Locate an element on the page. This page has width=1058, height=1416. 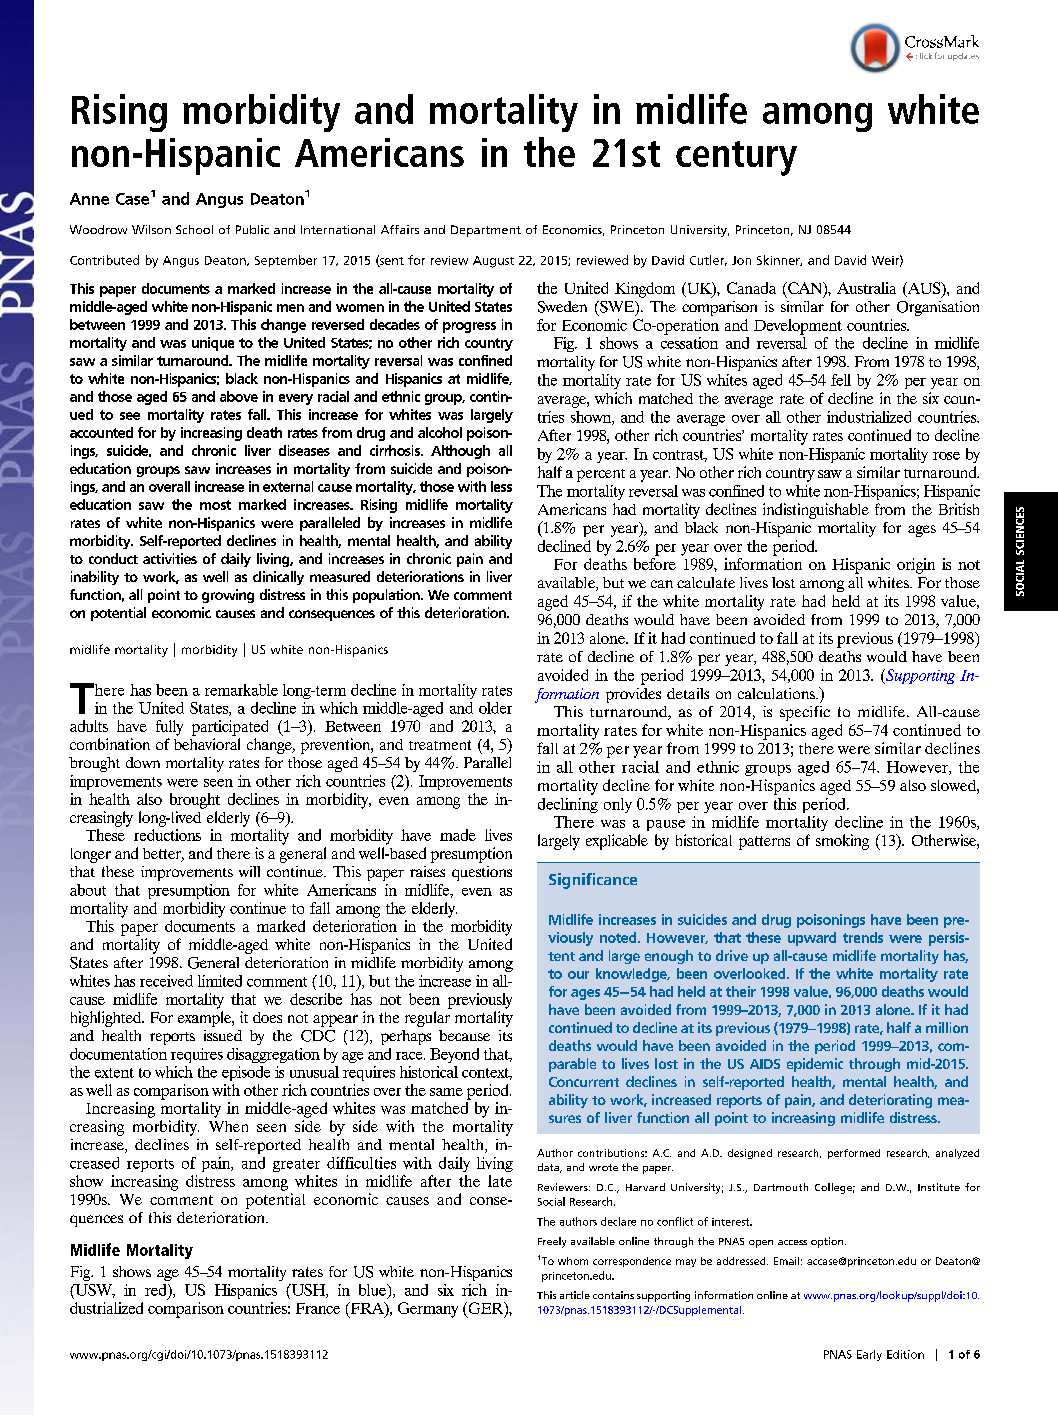
School is located at coordinates (194, 229).
